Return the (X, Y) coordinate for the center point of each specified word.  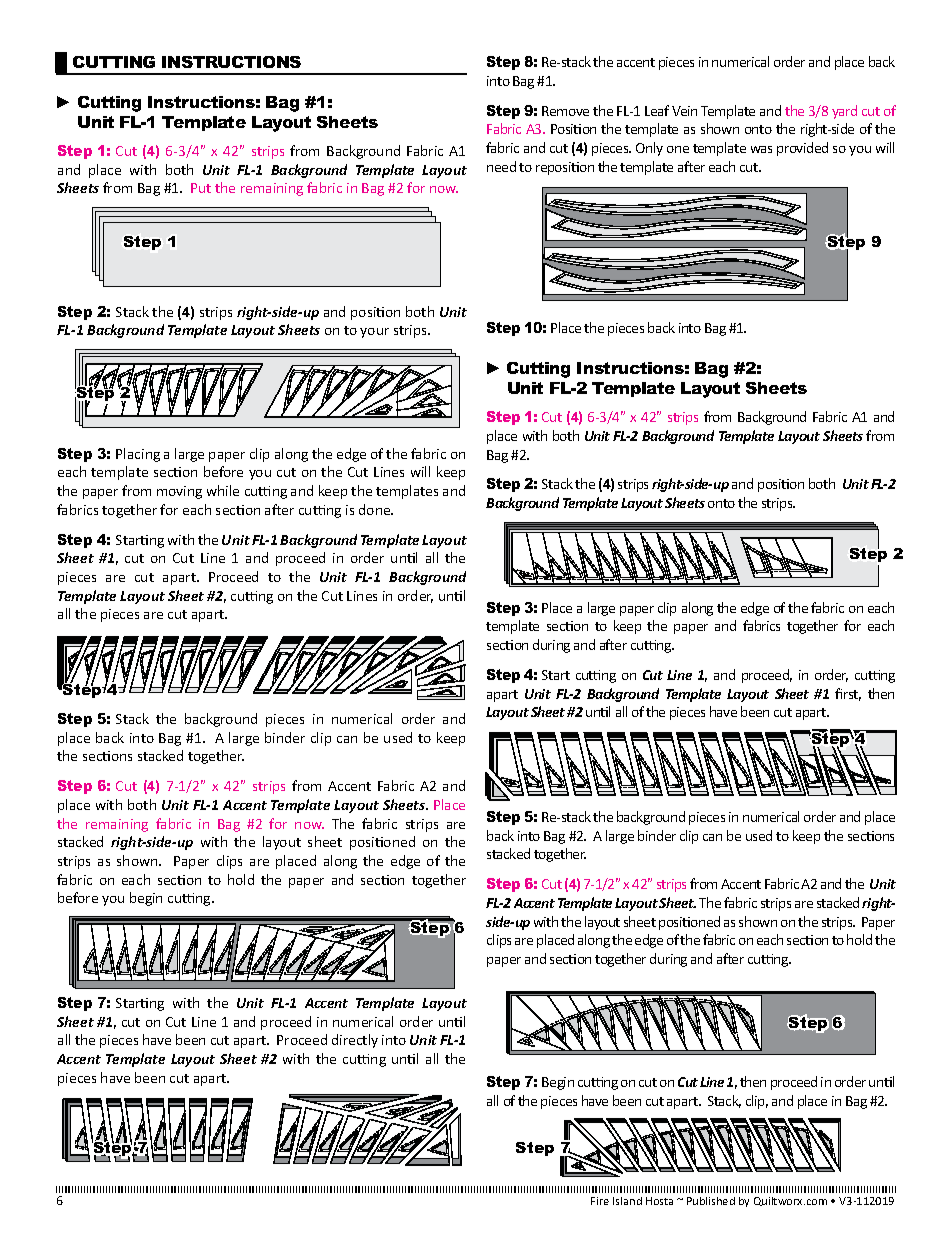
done (376, 509)
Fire (600, 1201)
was (761, 149)
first (848, 694)
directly (355, 1041)
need (501, 166)
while (223, 490)
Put (201, 188)
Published (711, 1201)
